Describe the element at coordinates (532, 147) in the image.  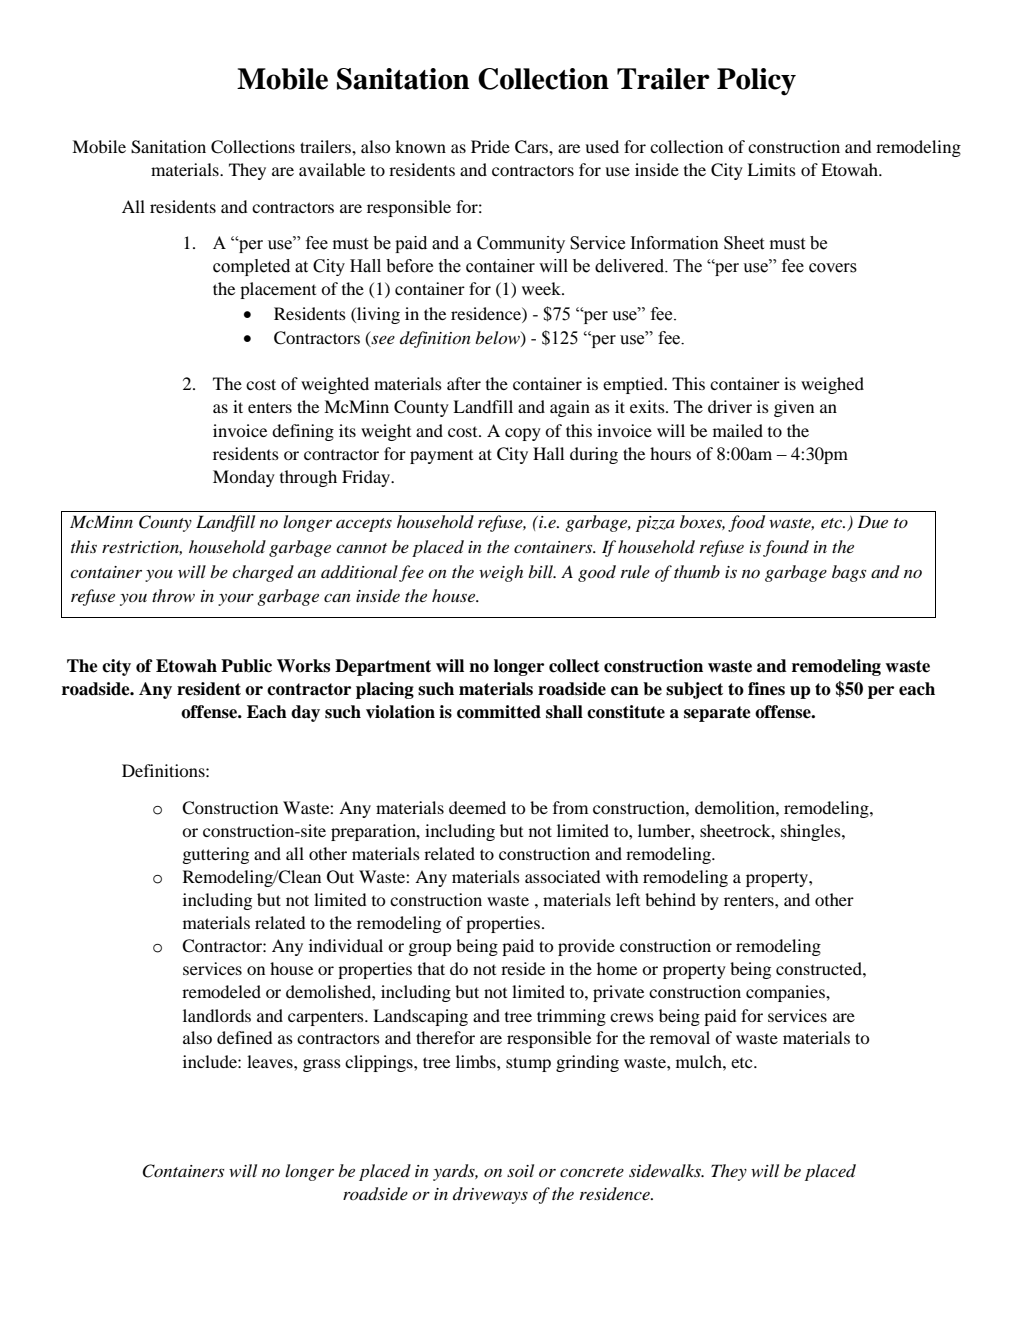
I see `Cars` at that location.
